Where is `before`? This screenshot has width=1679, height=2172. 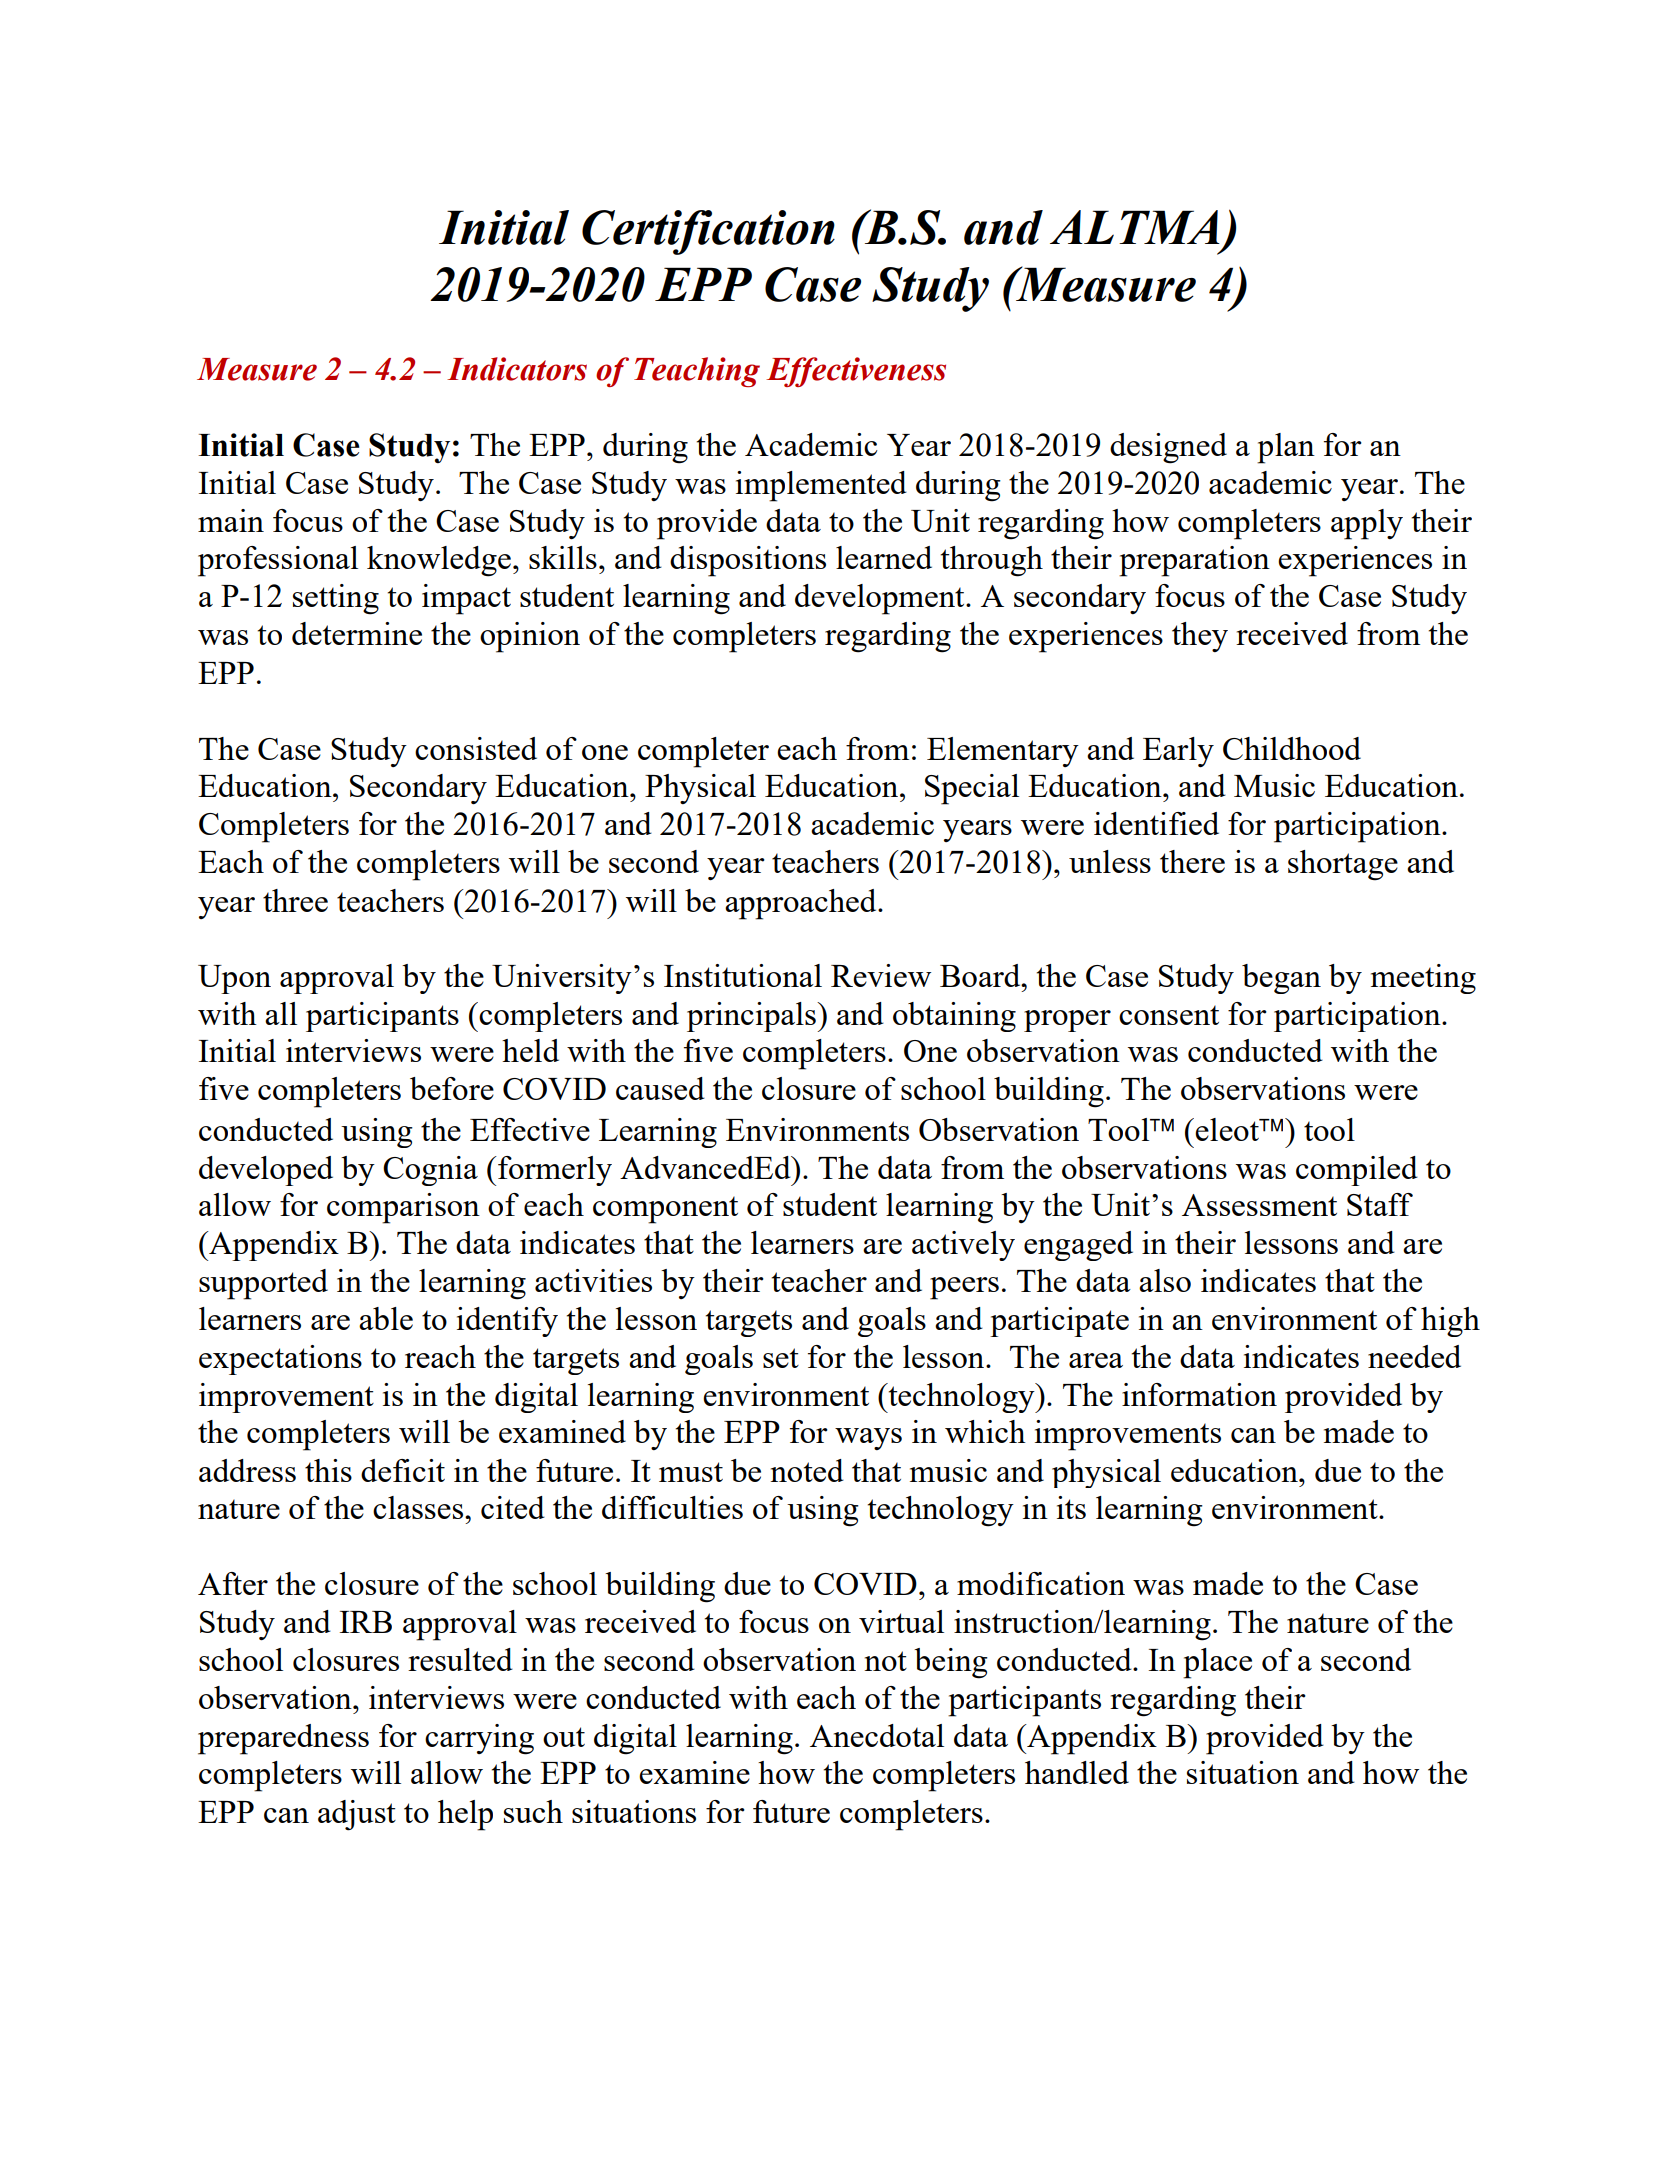 before is located at coordinates (452, 1088).
